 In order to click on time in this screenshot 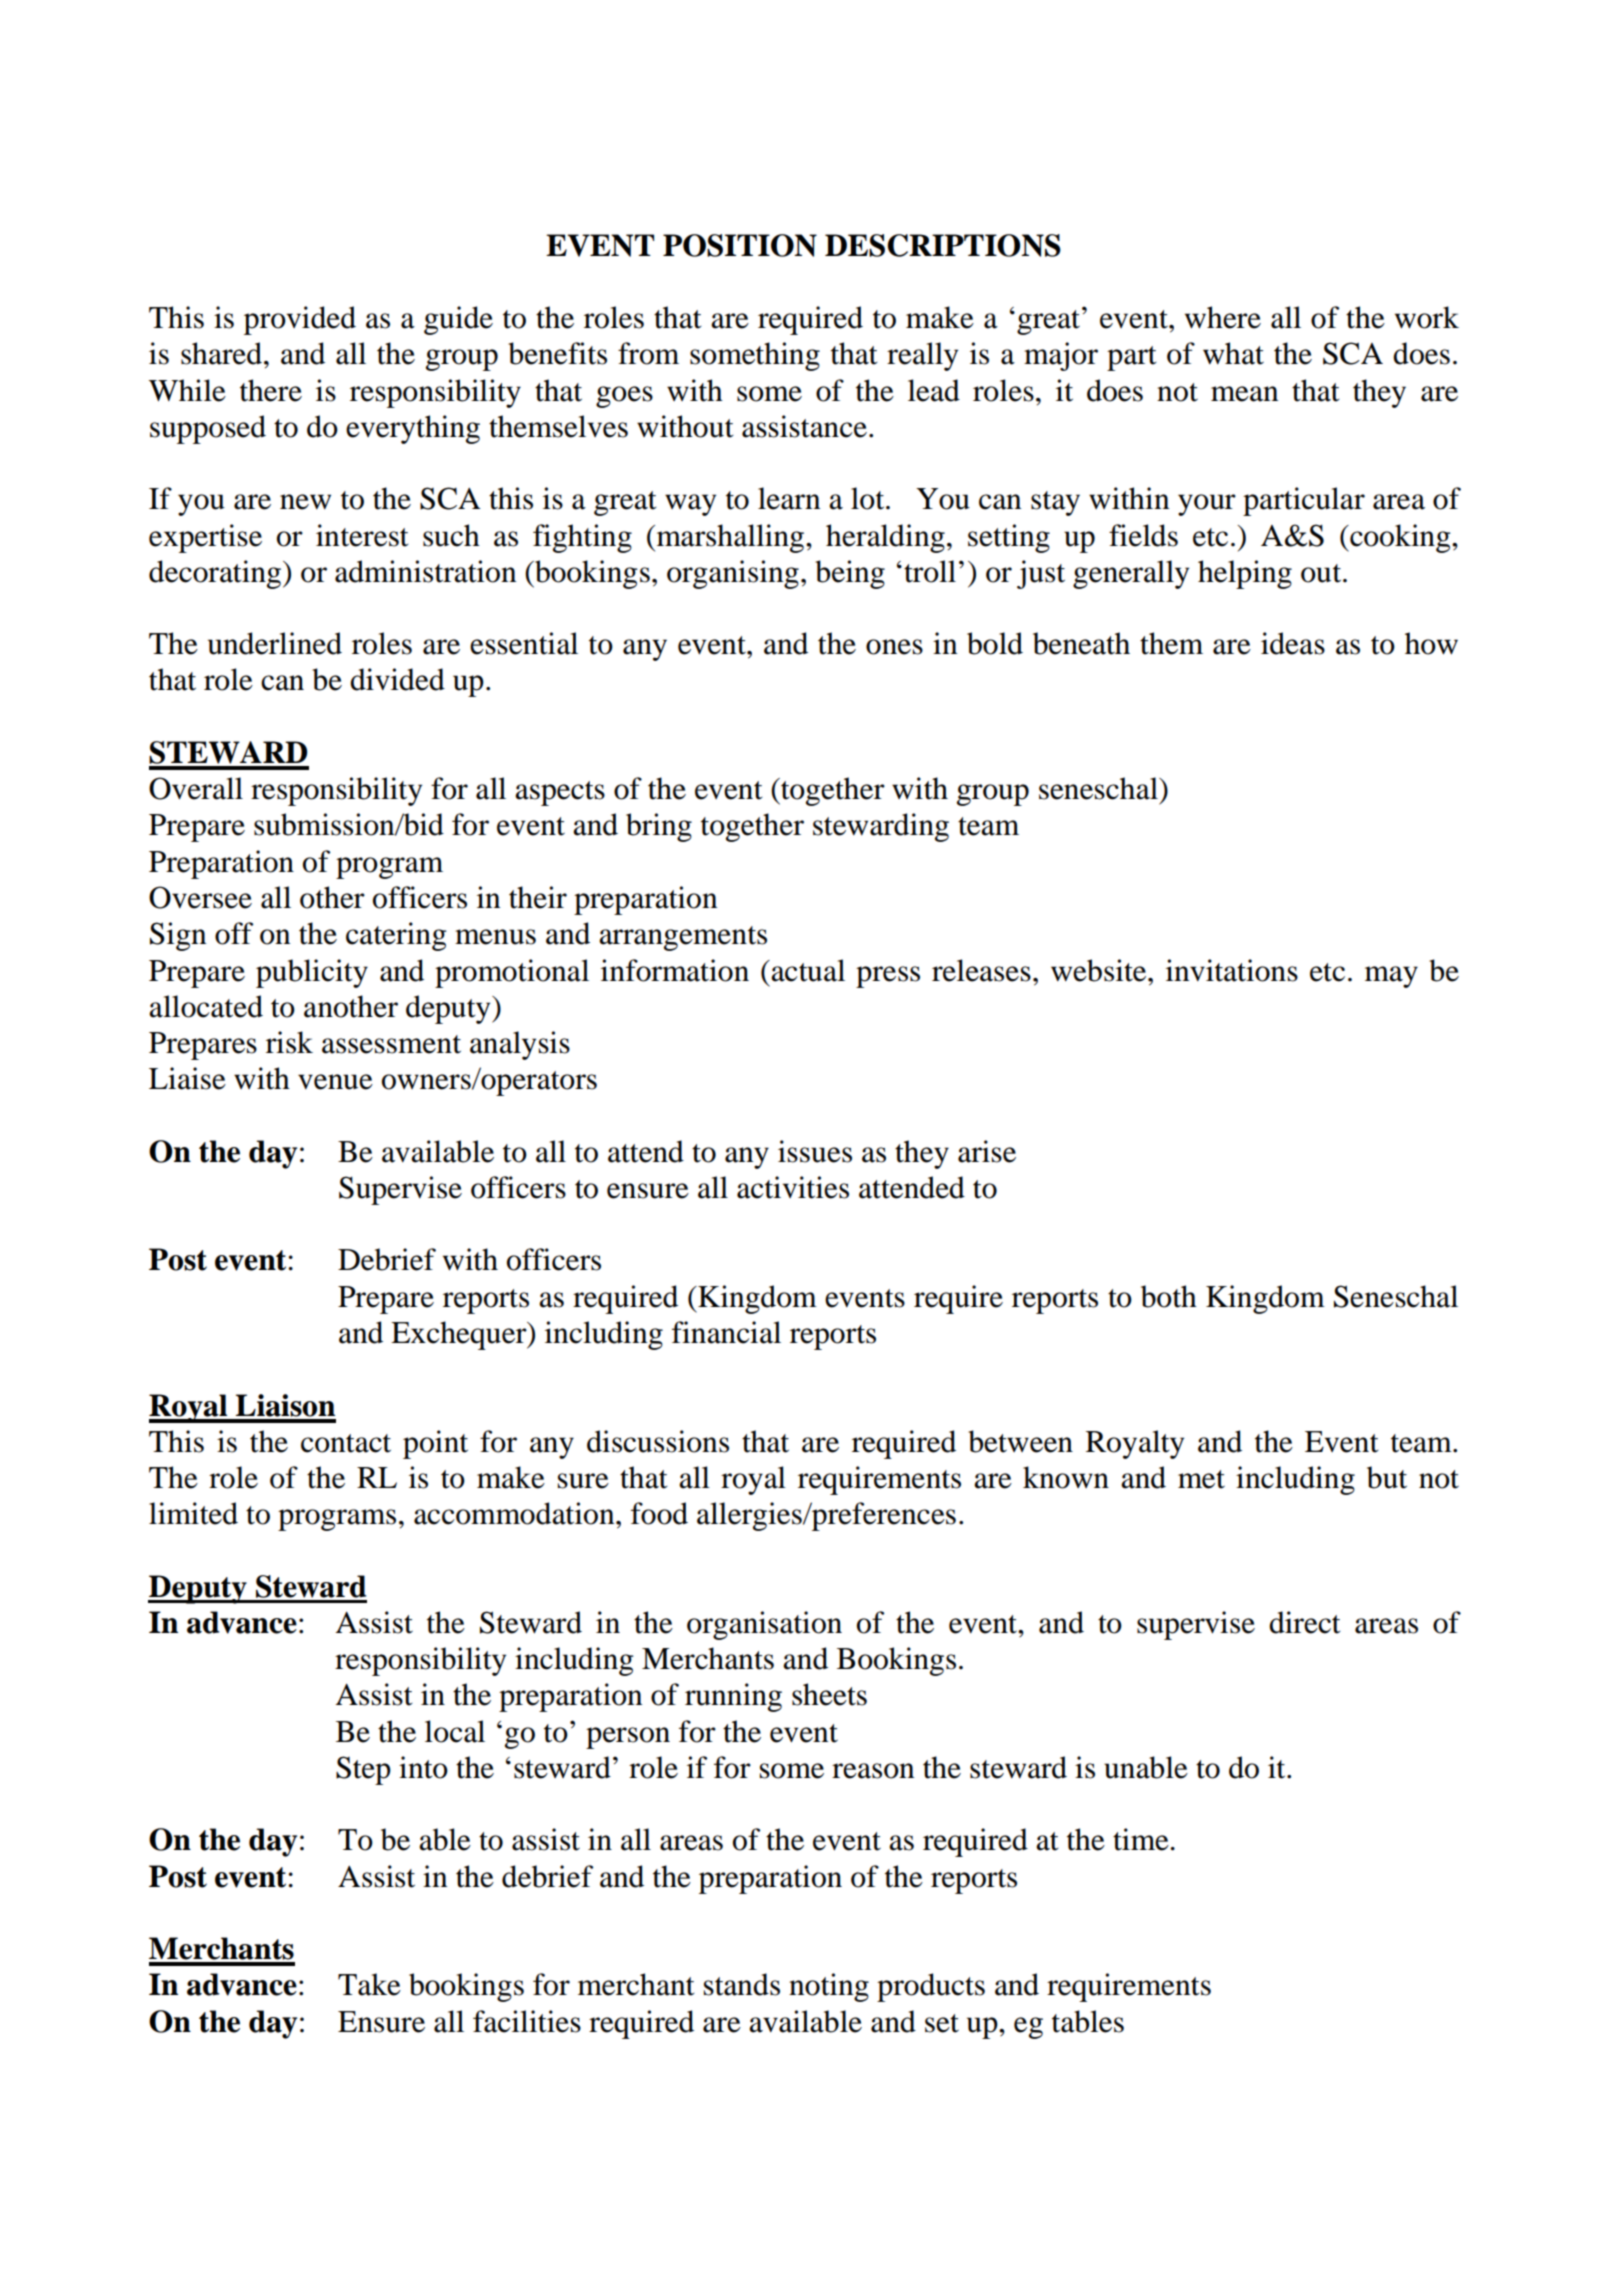, I will do `click(1142, 1839)`.
